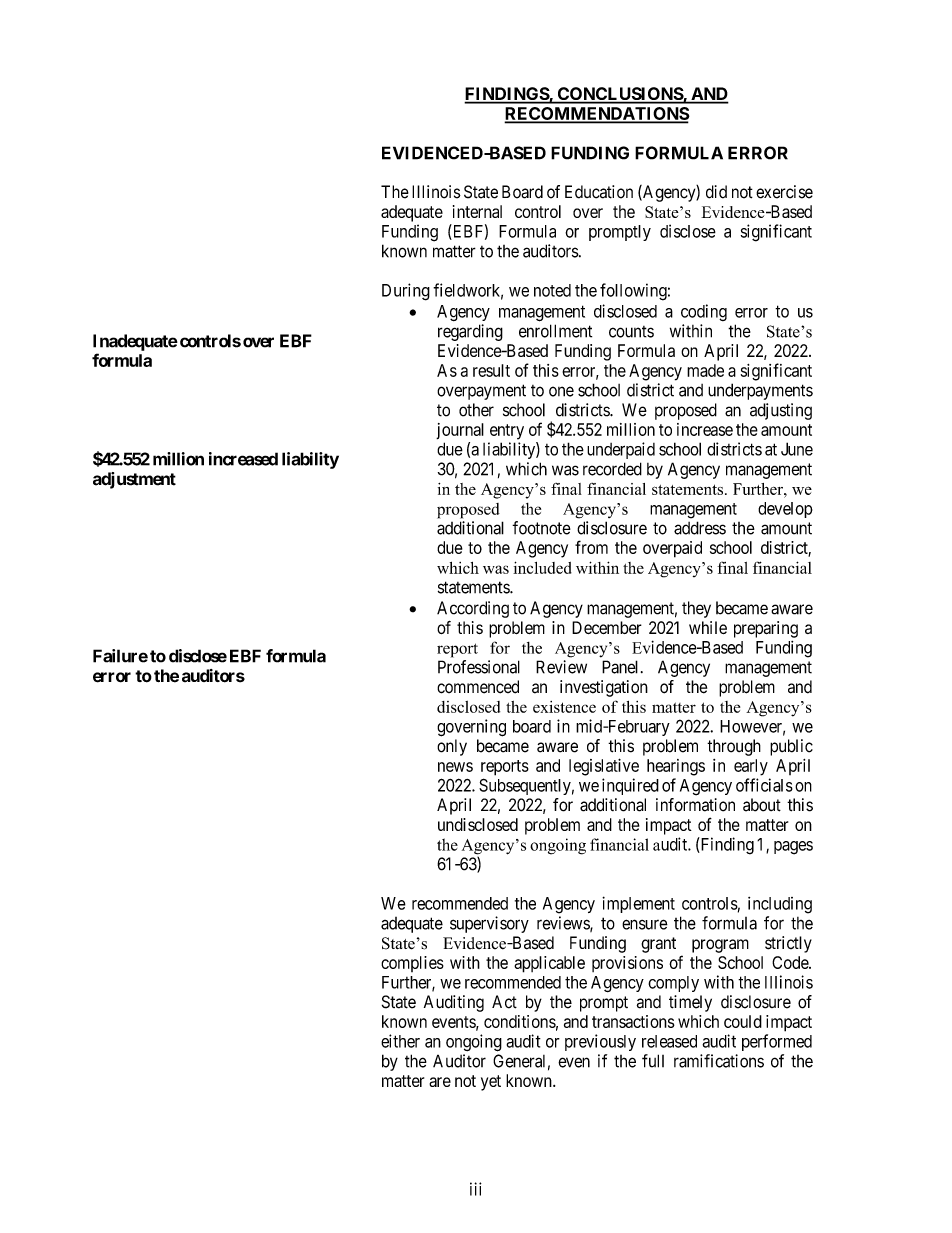  Describe the element at coordinates (478, 687) in the screenshot. I see `commenced` at that location.
